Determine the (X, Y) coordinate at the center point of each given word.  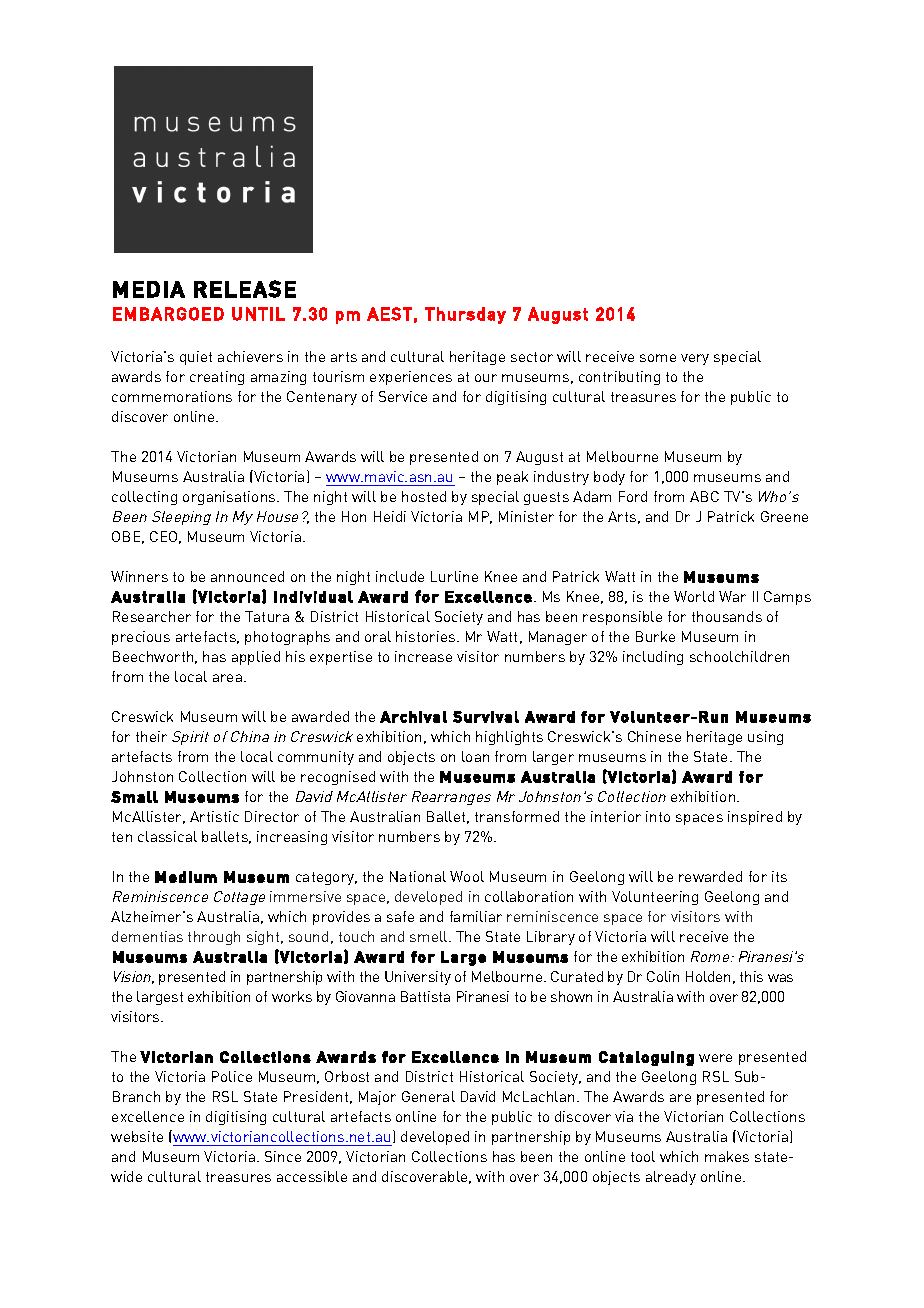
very (695, 359)
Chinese (654, 736)
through (214, 938)
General (428, 1096)
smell (430, 936)
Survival (486, 717)
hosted (424, 496)
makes (727, 1156)
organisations (230, 498)
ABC (704, 496)
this (751, 976)
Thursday (465, 315)
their (151, 736)
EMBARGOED (168, 314)
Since (283, 1156)
